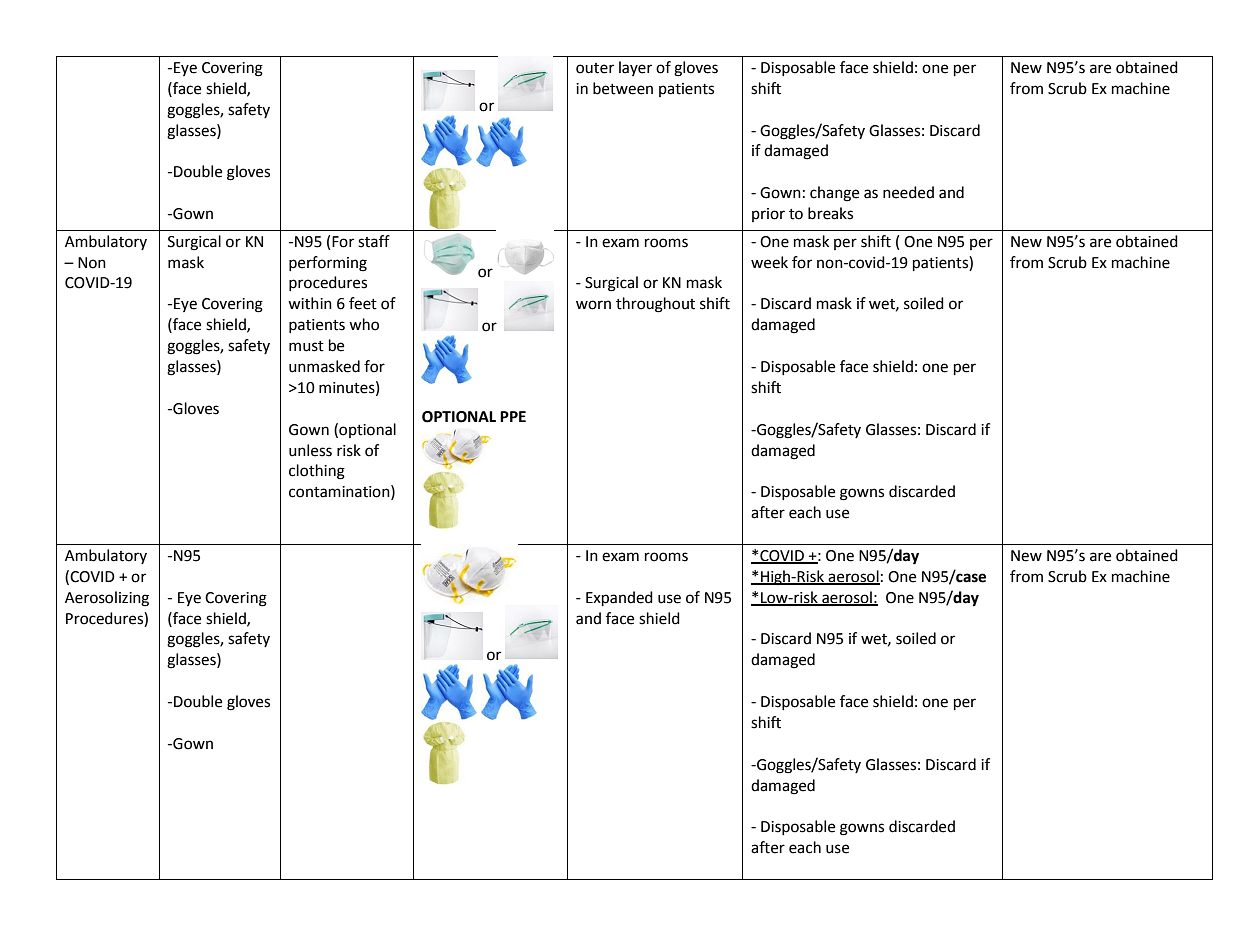 This image has height=952, width=1233. Describe the element at coordinates (635, 68) in the image. I see `layer` at that location.
